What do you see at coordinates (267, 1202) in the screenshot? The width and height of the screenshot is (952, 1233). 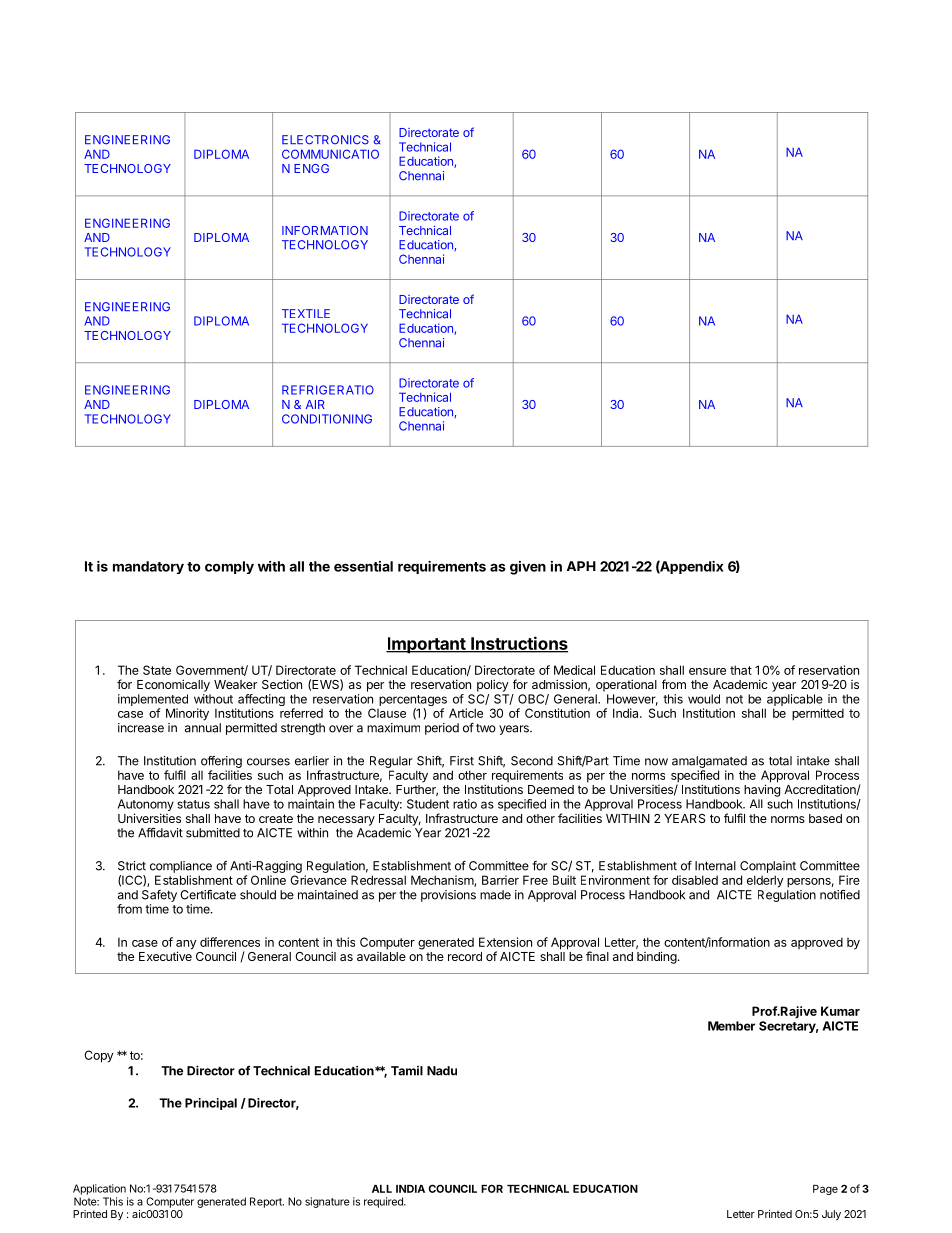 I see `Report` at bounding box center [267, 1202].
